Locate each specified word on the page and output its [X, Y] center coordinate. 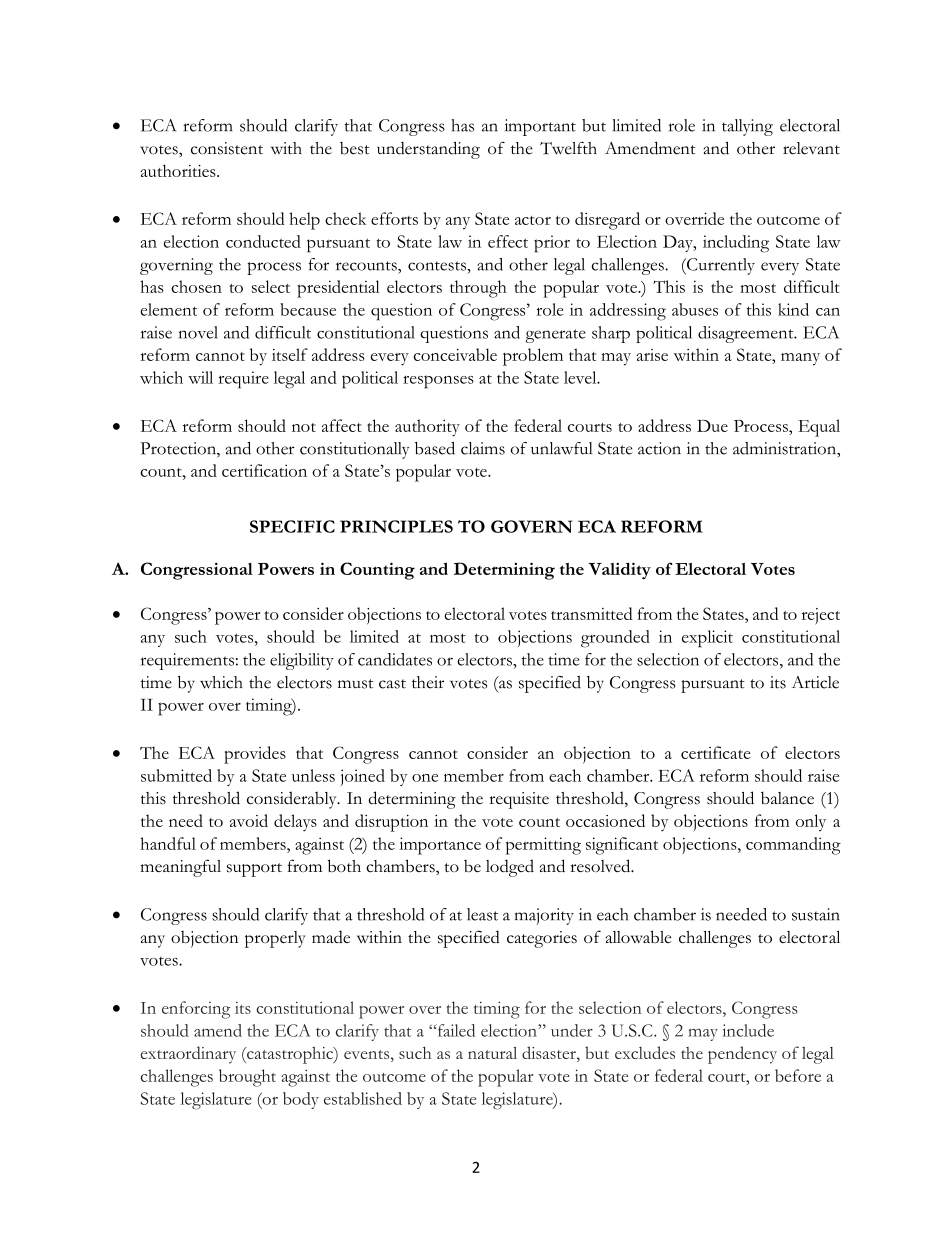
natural [492, 1052]
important [540, 127]
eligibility [302, 661]
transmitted [592, 613]
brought [247, 1078]
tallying [747, 127]
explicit [707, 639]
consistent [227, 148]
